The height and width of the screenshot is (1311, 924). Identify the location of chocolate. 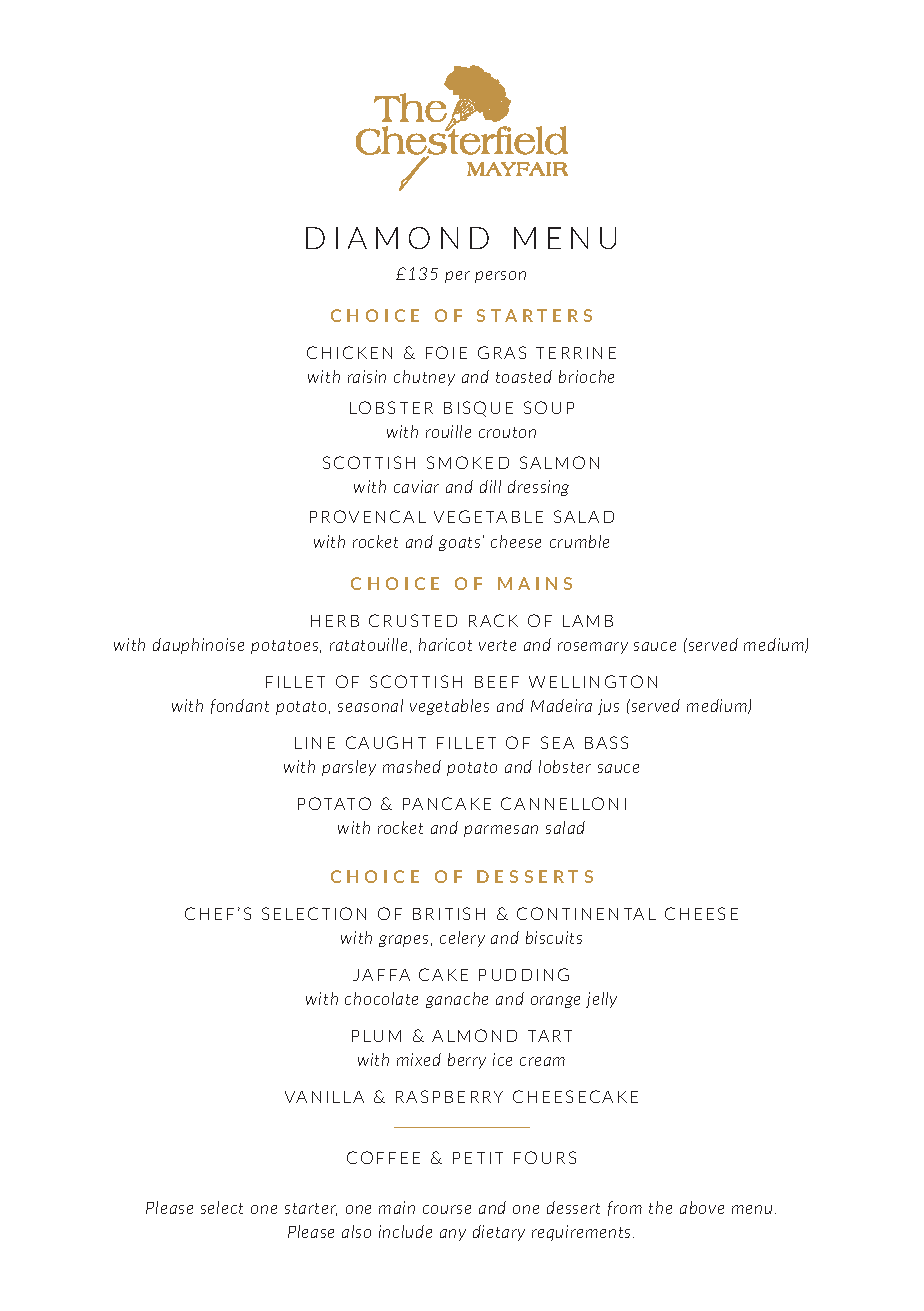
(381, 998).
